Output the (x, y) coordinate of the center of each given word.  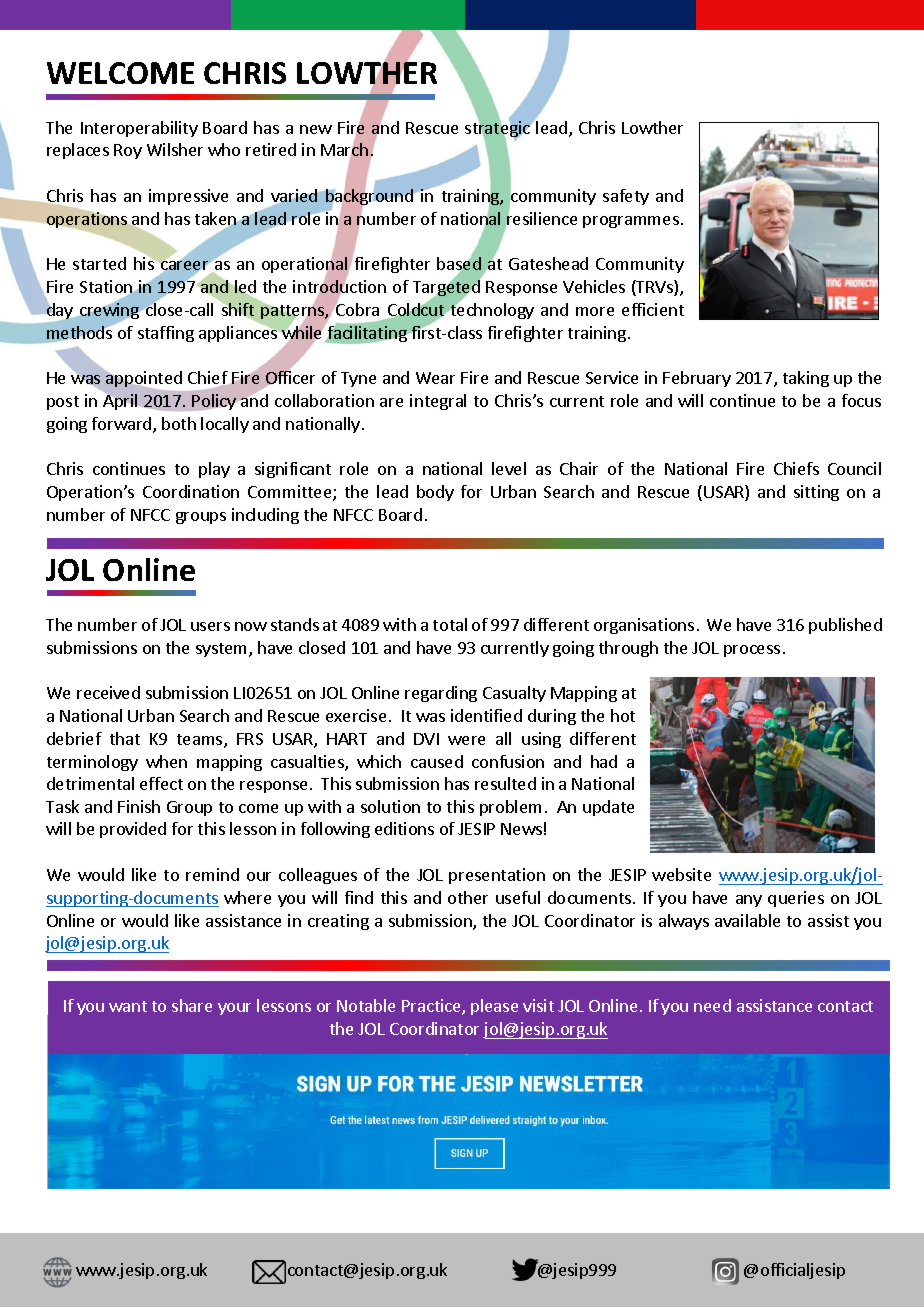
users (210, 626)
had (604, 761)
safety (626, 197)
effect (161, 783)
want (128, 1006)
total (450, 624)
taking (806, 379)
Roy (128, 151)
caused (437, 761)
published (845, 626)
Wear (435, 378)
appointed (143, 380)
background (369, 197)
